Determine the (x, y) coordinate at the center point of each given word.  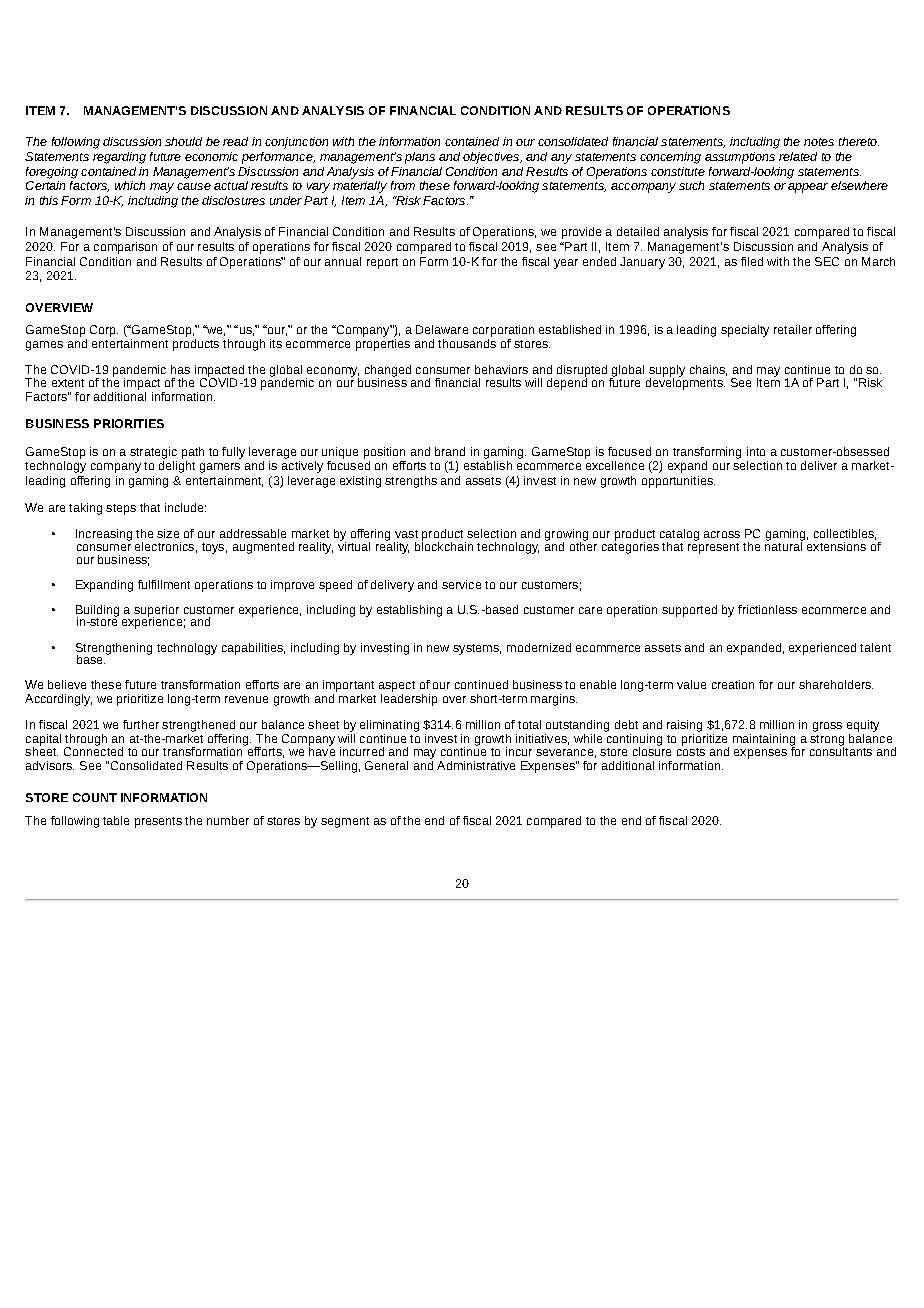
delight (177, 465)
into (756, 451)
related (798, 156)
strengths (411, 482)
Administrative (476, 765)
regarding (119, 158)
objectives (492, 158)
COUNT (95, 797)
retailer (793, 329)
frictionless (767, 609)
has (180, 369)
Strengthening (114, 650)
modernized (539, 647)
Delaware (442, 329)
